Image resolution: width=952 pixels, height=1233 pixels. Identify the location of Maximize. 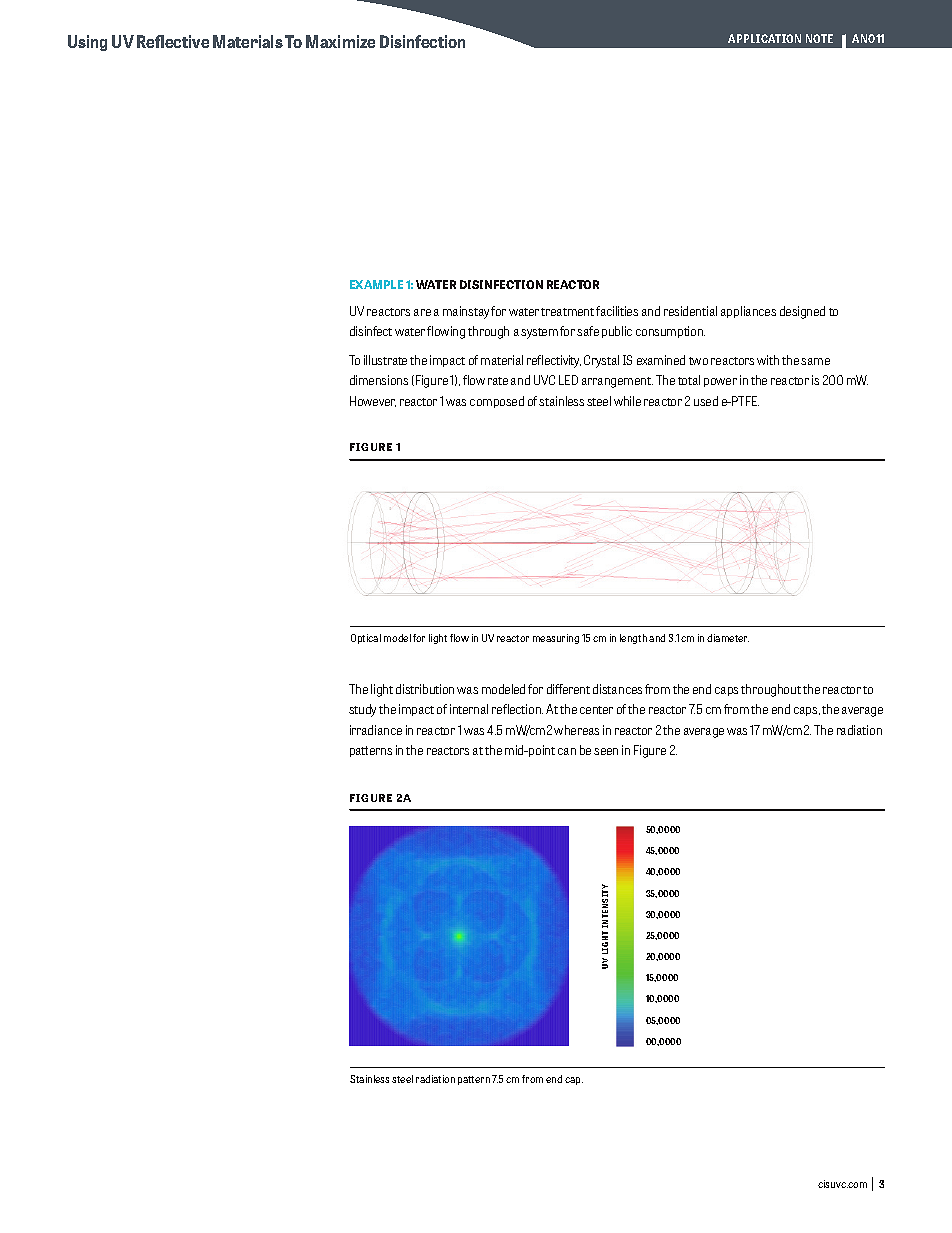
(340, 41).
